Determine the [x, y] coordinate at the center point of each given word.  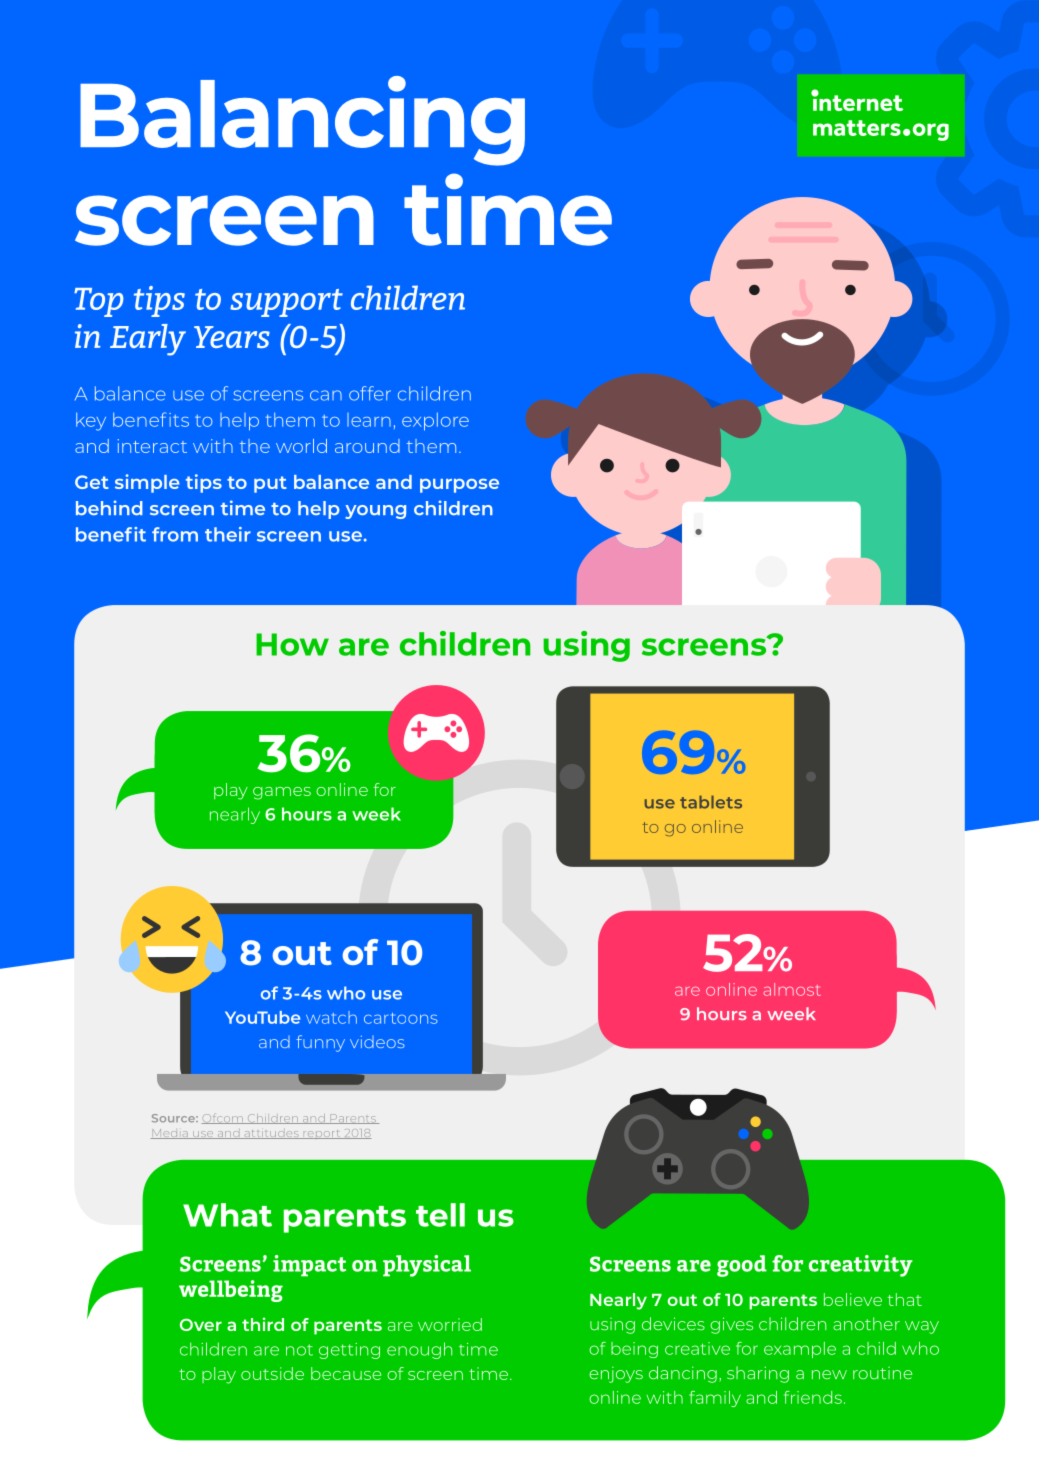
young [375, 512]
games [282, 793]
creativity [861, 1266]
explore [435, 421]
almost [792, 989]
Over [201, 1324]
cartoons [401, 1018]
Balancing [302, 121]
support [286, 303]
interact [152, 446]
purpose [459, 486]
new [829, 1374]
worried [450, 1324]
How [292, 644]
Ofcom [223, 1119]
